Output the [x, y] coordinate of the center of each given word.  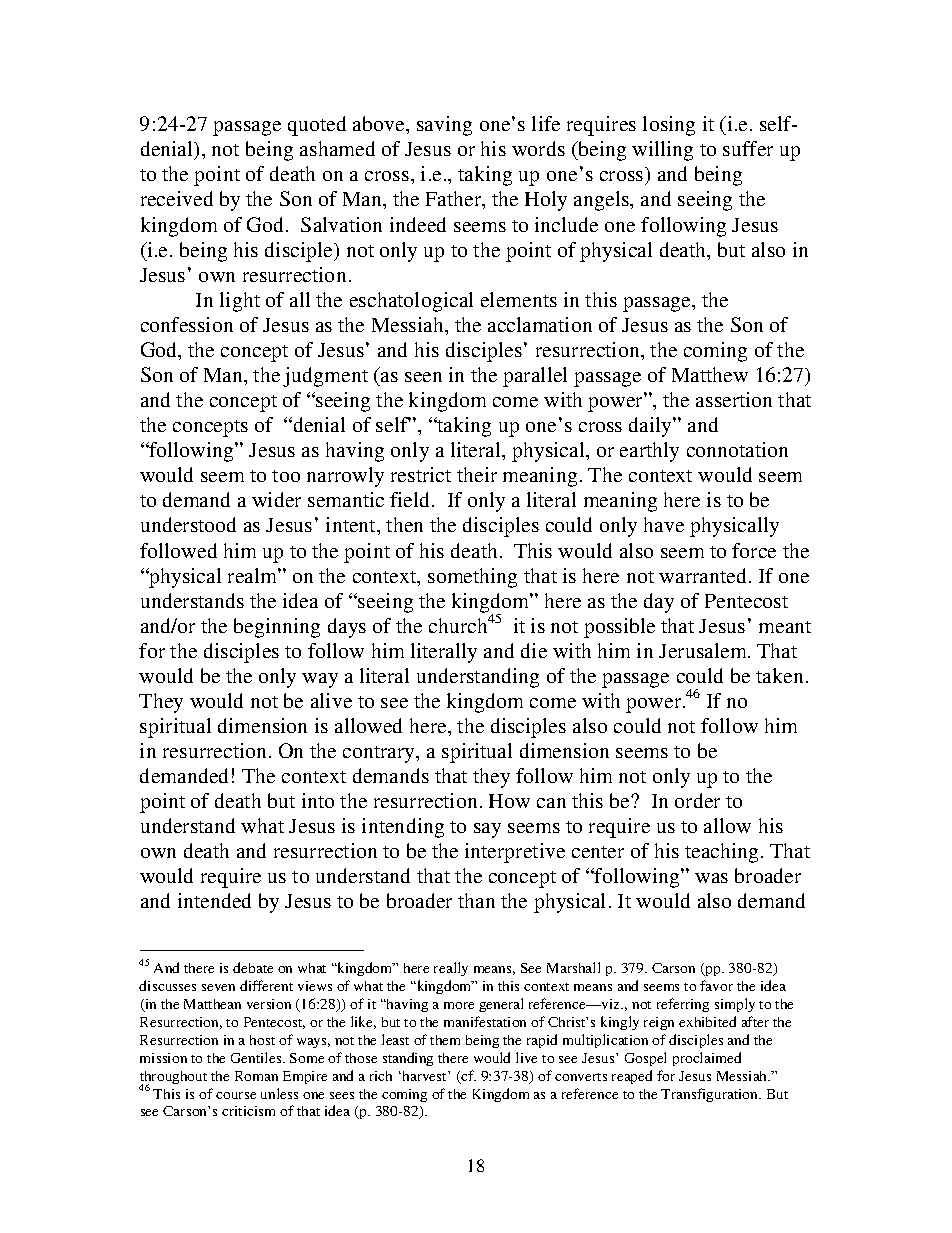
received [177, 198]
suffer [748, 148]
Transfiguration [711, 1095]
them [445, 1040]
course [236, 1095]
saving [444, 126]
